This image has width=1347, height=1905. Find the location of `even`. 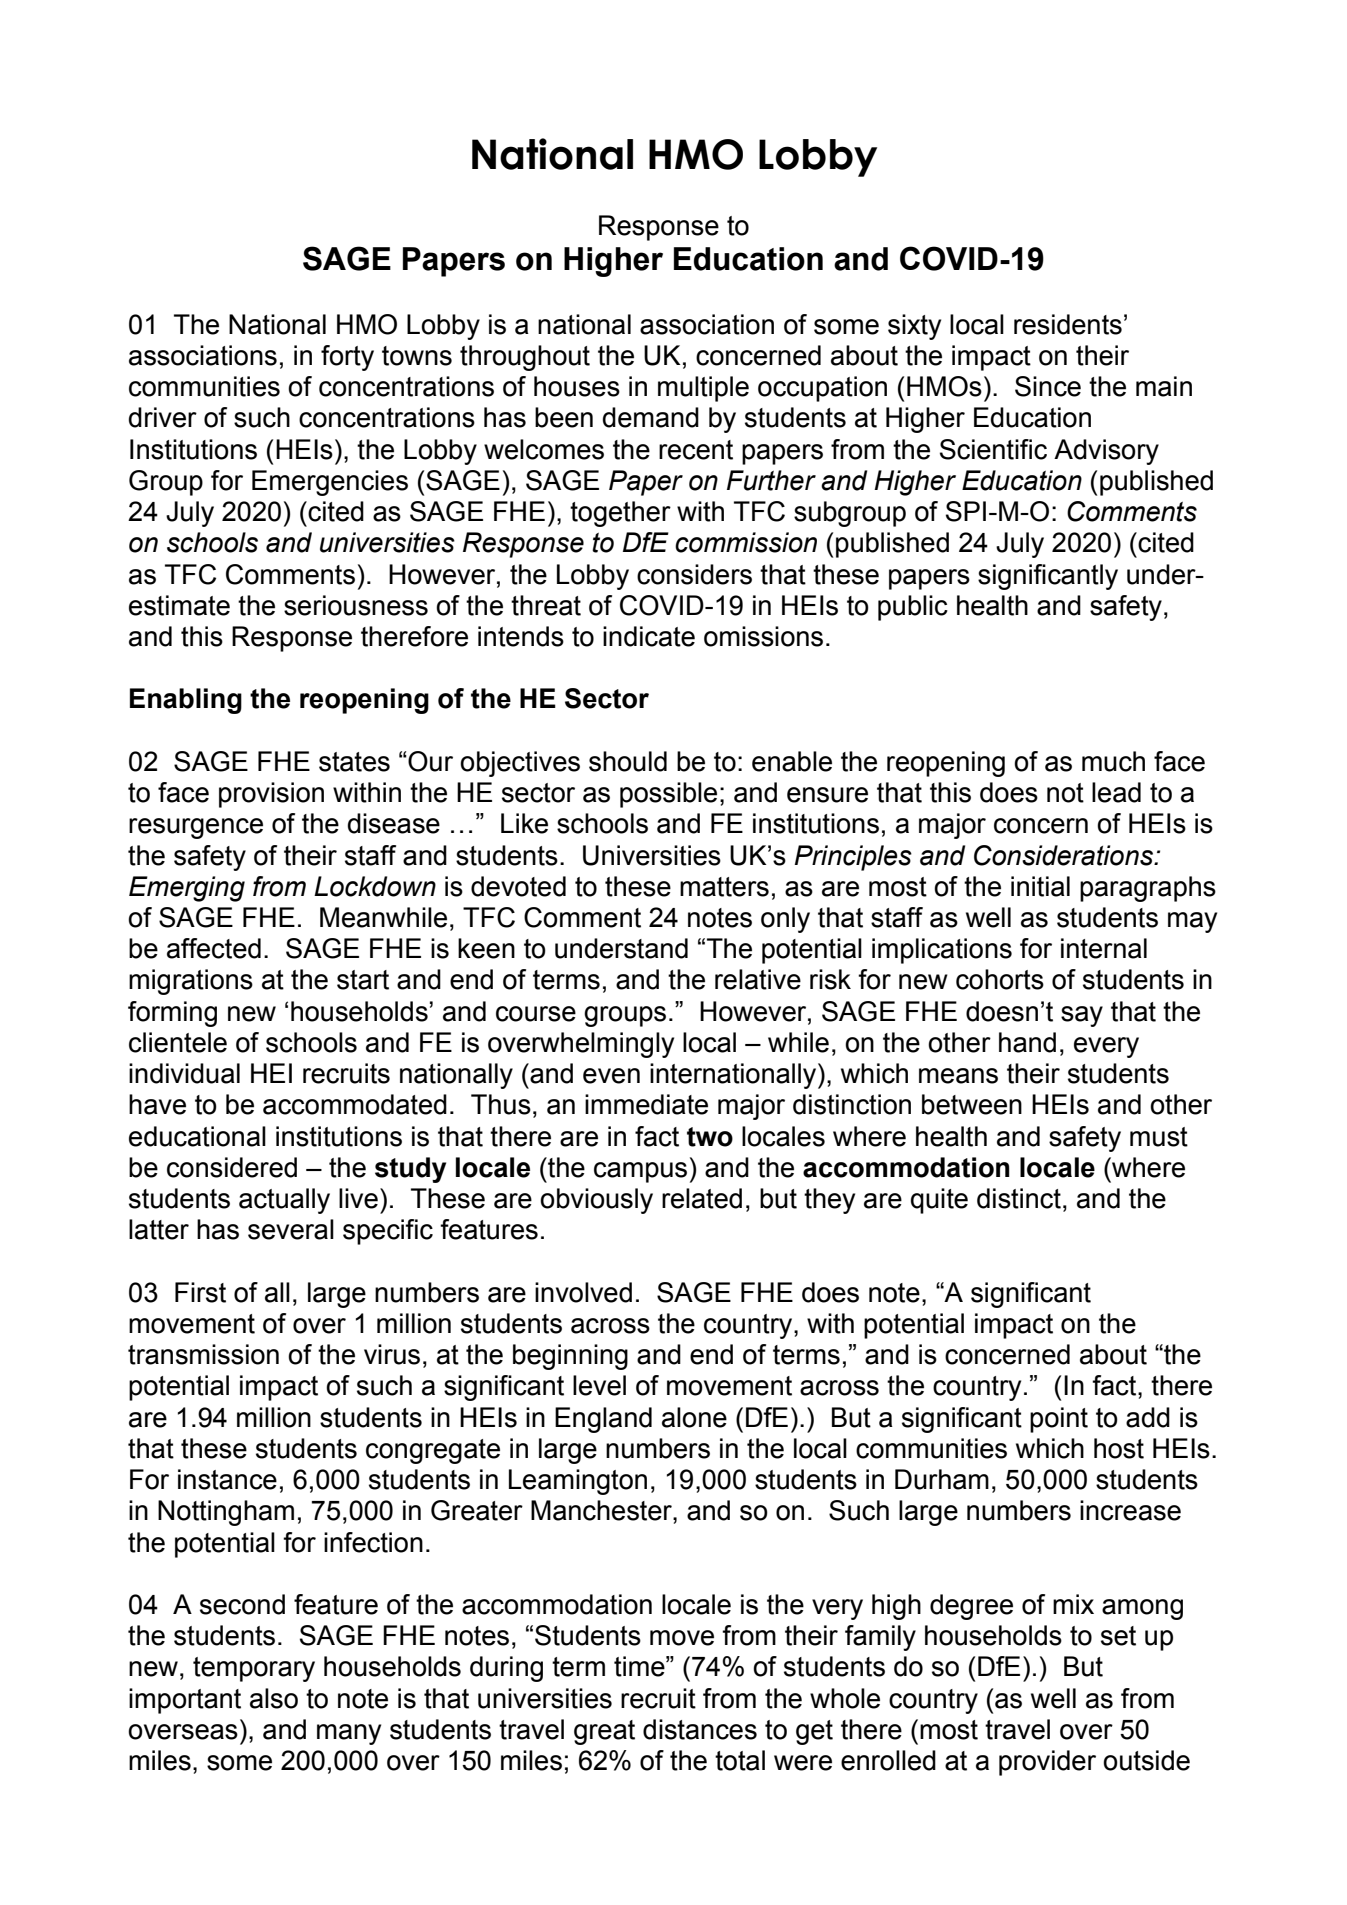

even is located at coordinates (611, 1076).
